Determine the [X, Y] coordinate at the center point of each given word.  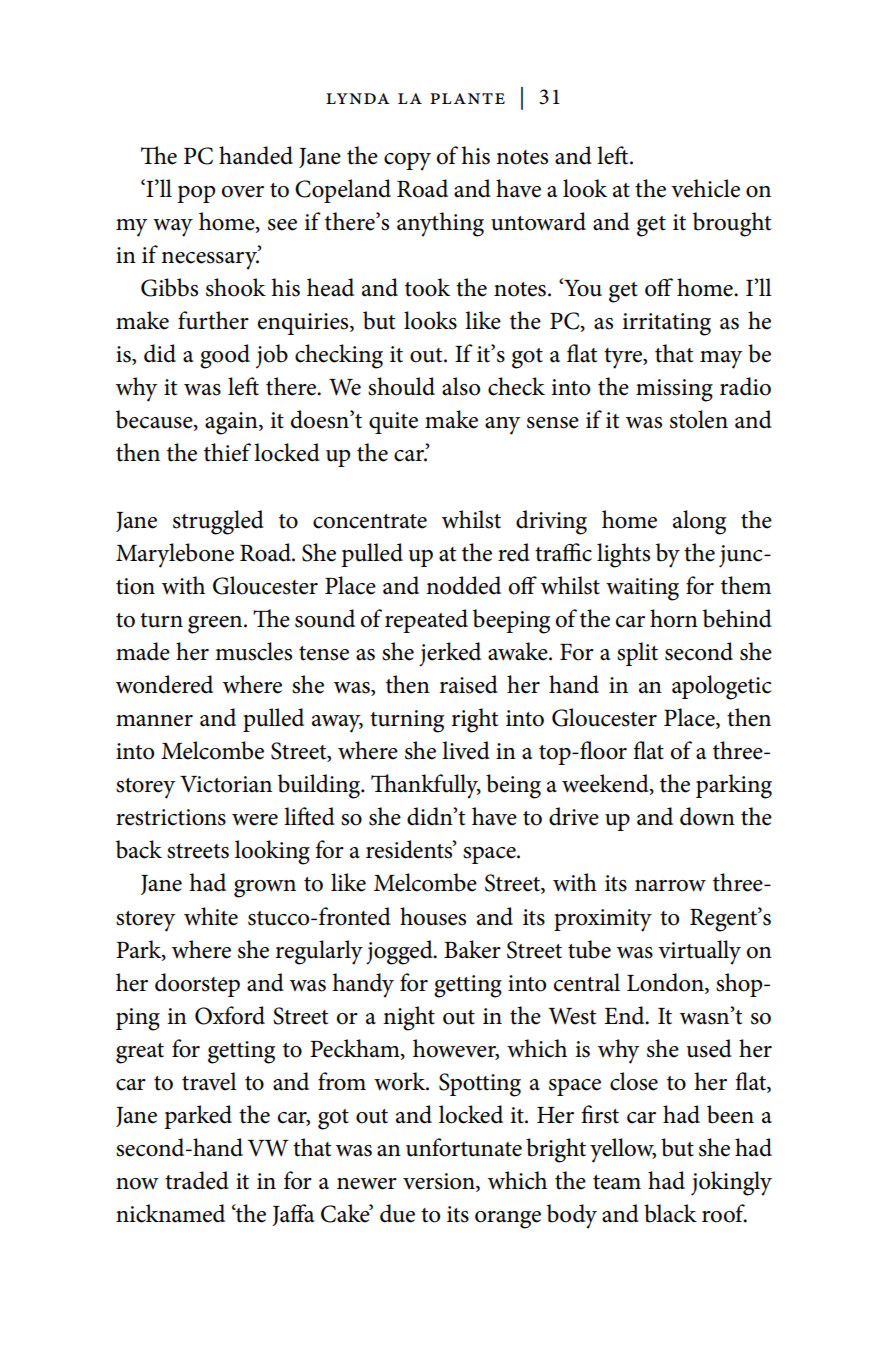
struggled [218, 522]
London [666, 982]
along [699, 522]
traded [197, 1180]
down [707, 816]
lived [466, 750]
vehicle [705, 188]
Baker [472, 949]
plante [467, 98]
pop [196, 194]
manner [154, 721]
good [225, 356]
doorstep [197, 985]
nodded [463, 585]
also [461, 386]
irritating [666, 324]
